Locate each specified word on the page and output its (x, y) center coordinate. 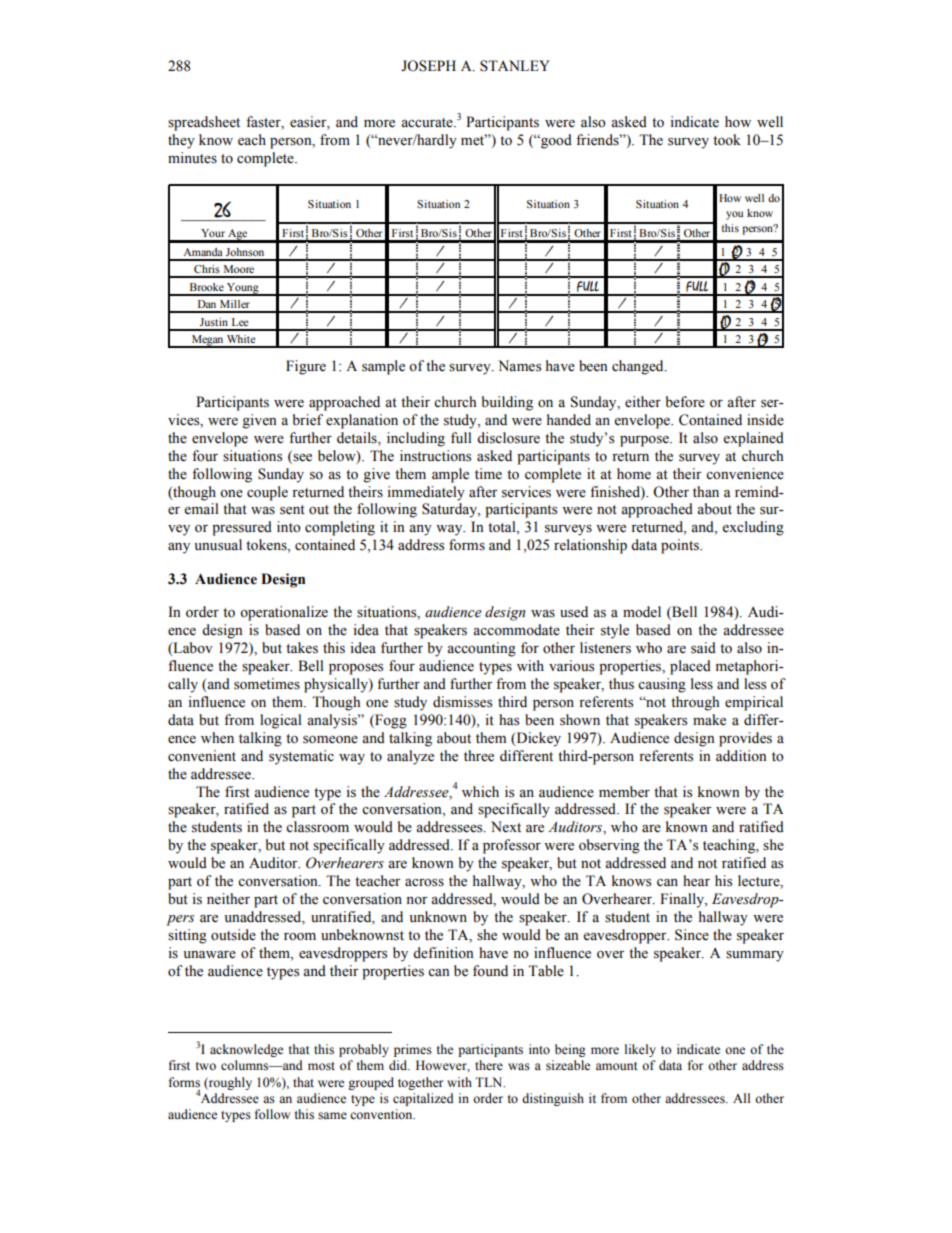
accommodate (516, 630)
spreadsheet (204, 123)
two (206, 1066)
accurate (428, 123)
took (727, 140)
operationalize (284, 613)
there (489, 1065)
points (681, 546)
